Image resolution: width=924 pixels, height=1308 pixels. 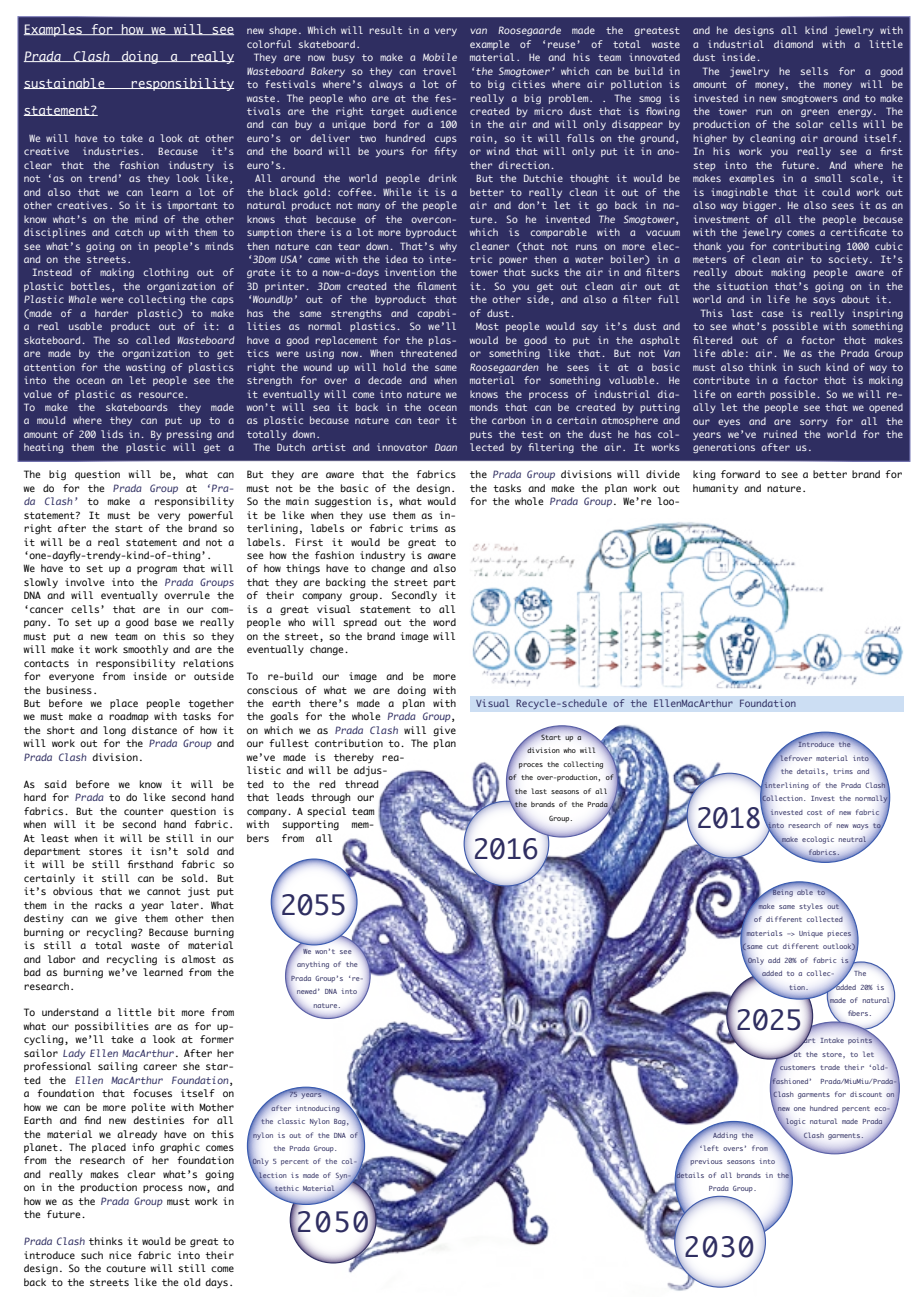 I want to click on innovator, so click(x=402, y=447).
